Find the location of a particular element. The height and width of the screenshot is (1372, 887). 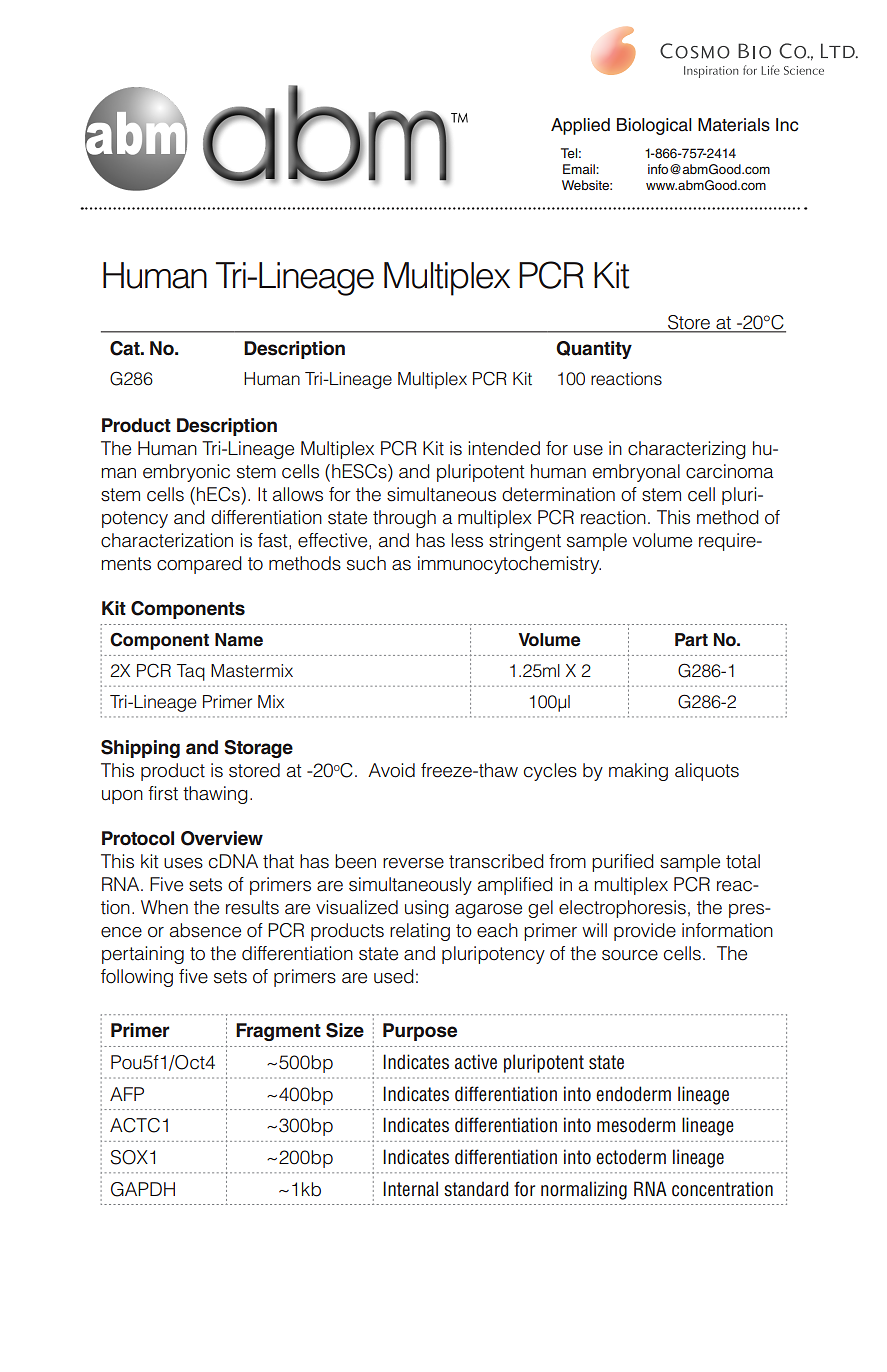

Applied is located at coordinates (580, 126).
